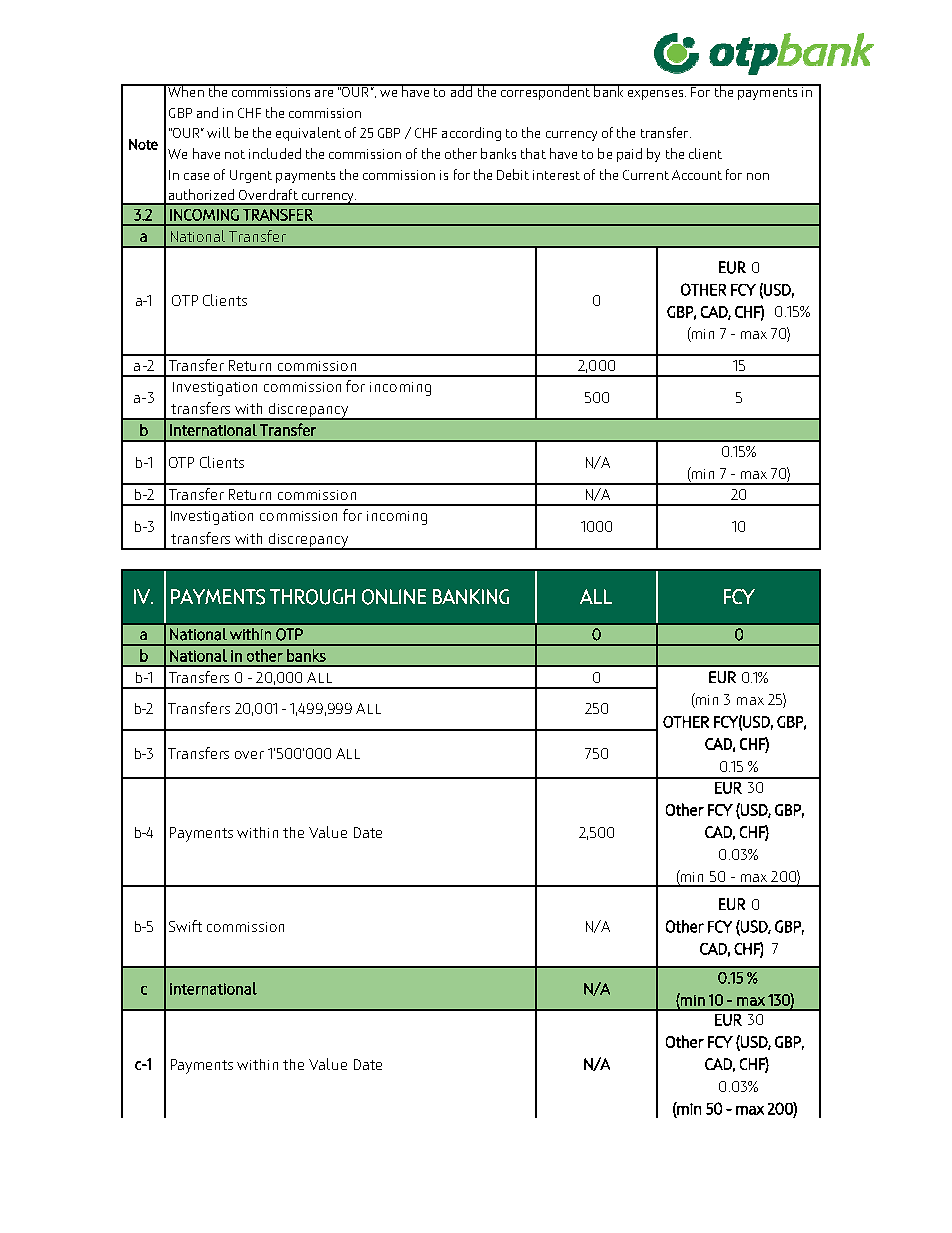 The width and height of the screenshot is (952, 1233). What do you see at coordinates (556, 175) in the screenshot?
I see `interest` at bounding box center [556, 175].
